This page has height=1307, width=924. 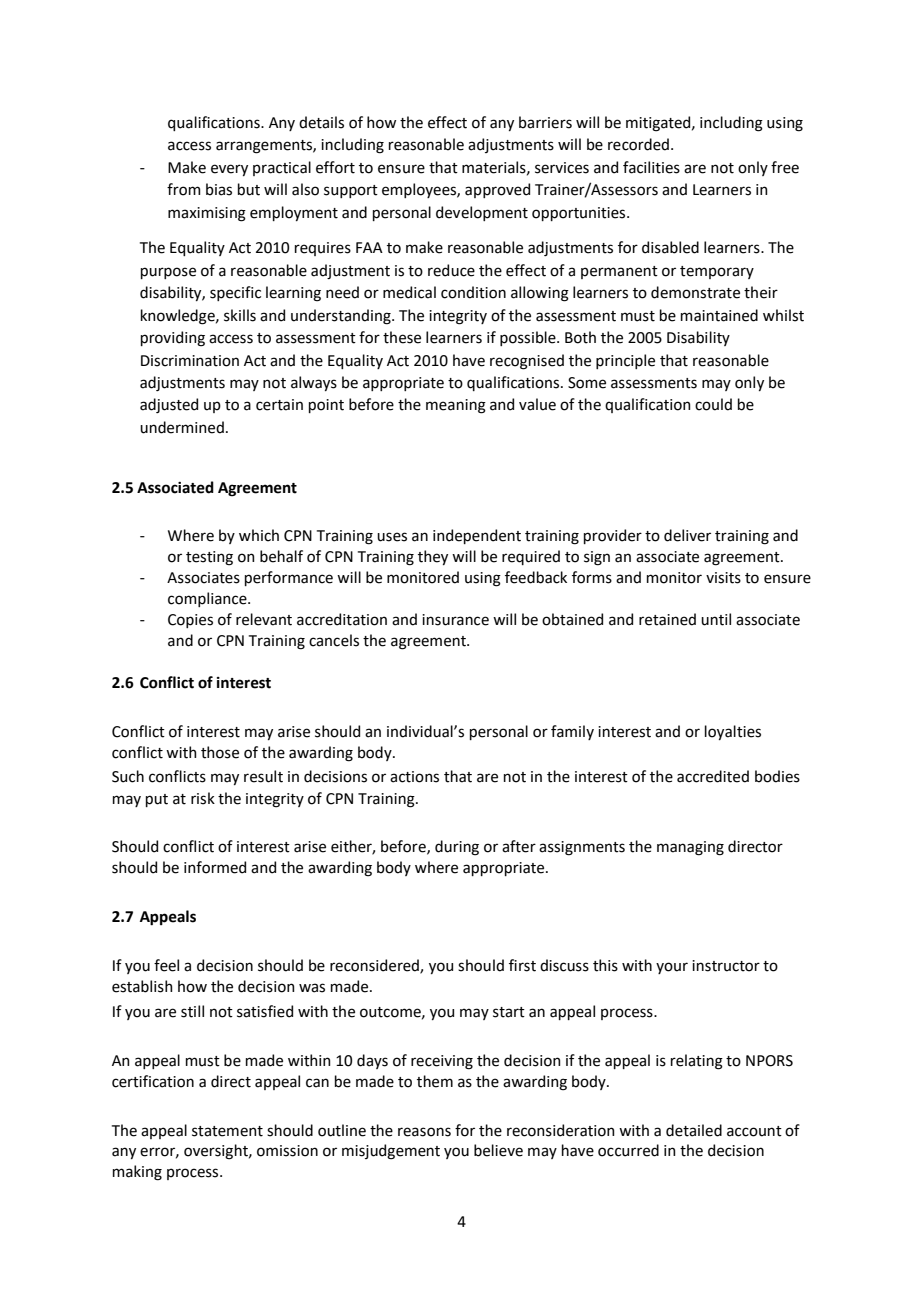 What do you see at coordinates (166, 965) in the page?
I see `feel` at bounding box center [166, 965].
